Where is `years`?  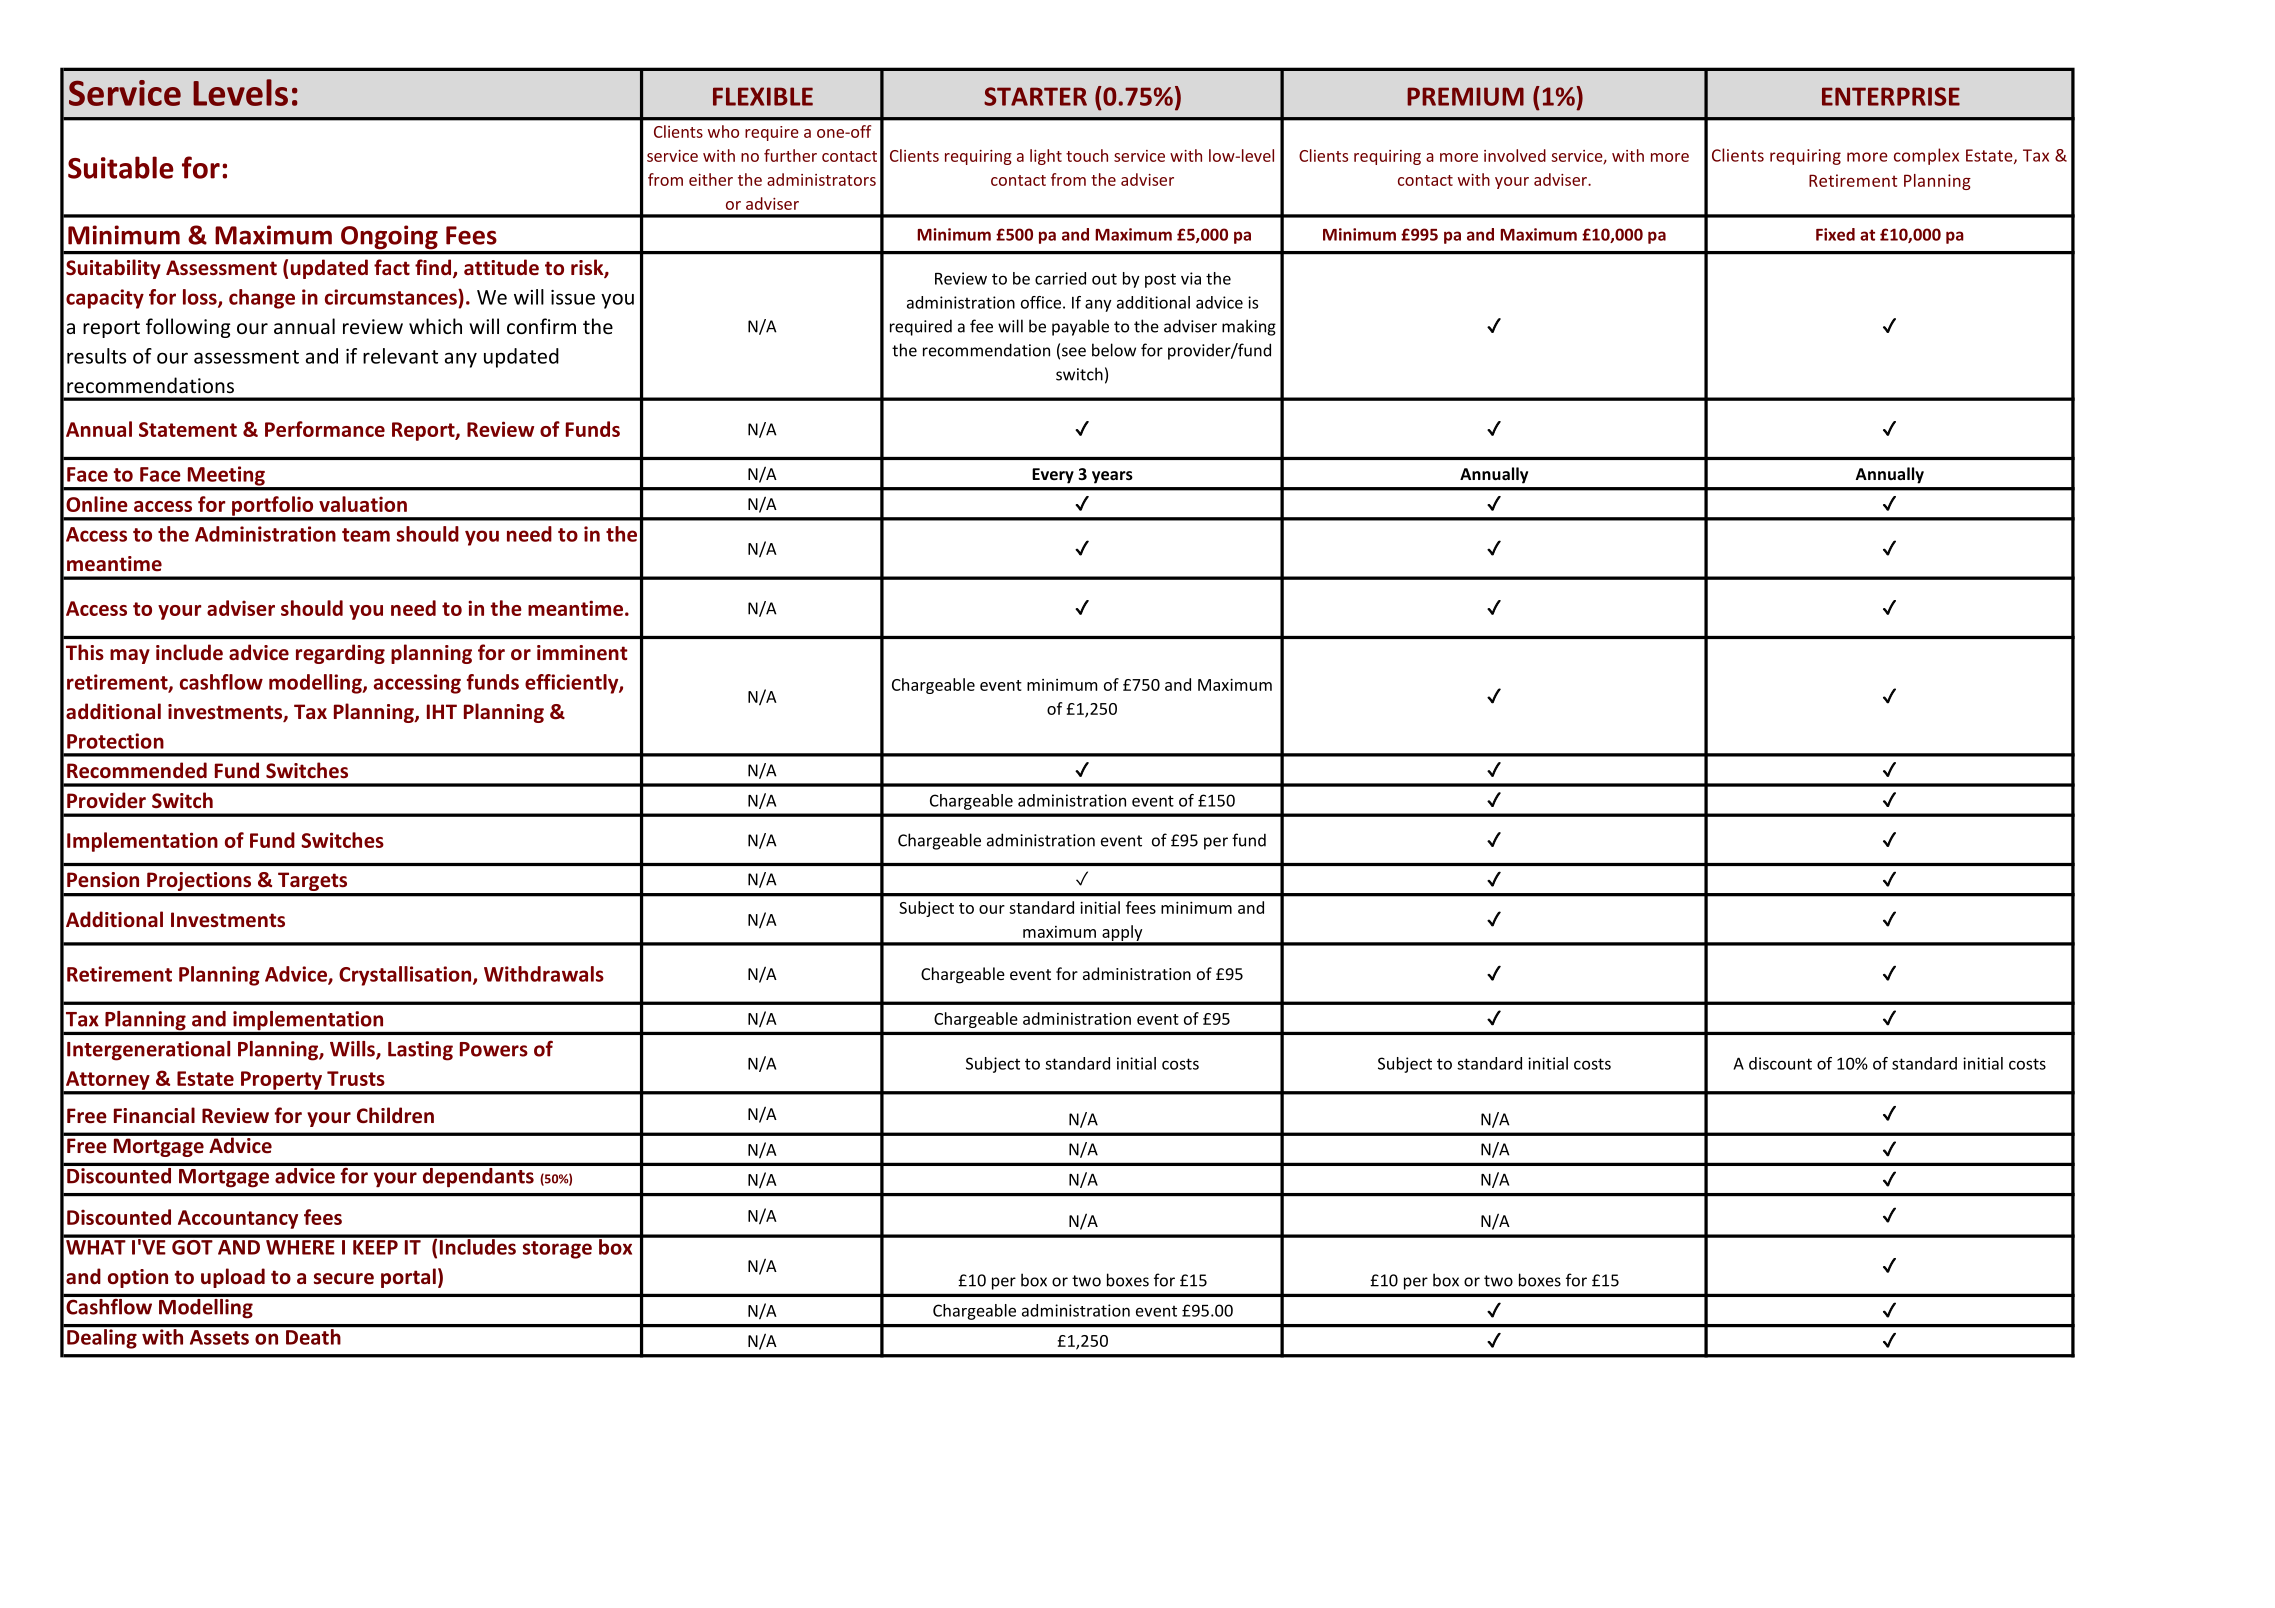 years is located at coordinates (1112, 477).
